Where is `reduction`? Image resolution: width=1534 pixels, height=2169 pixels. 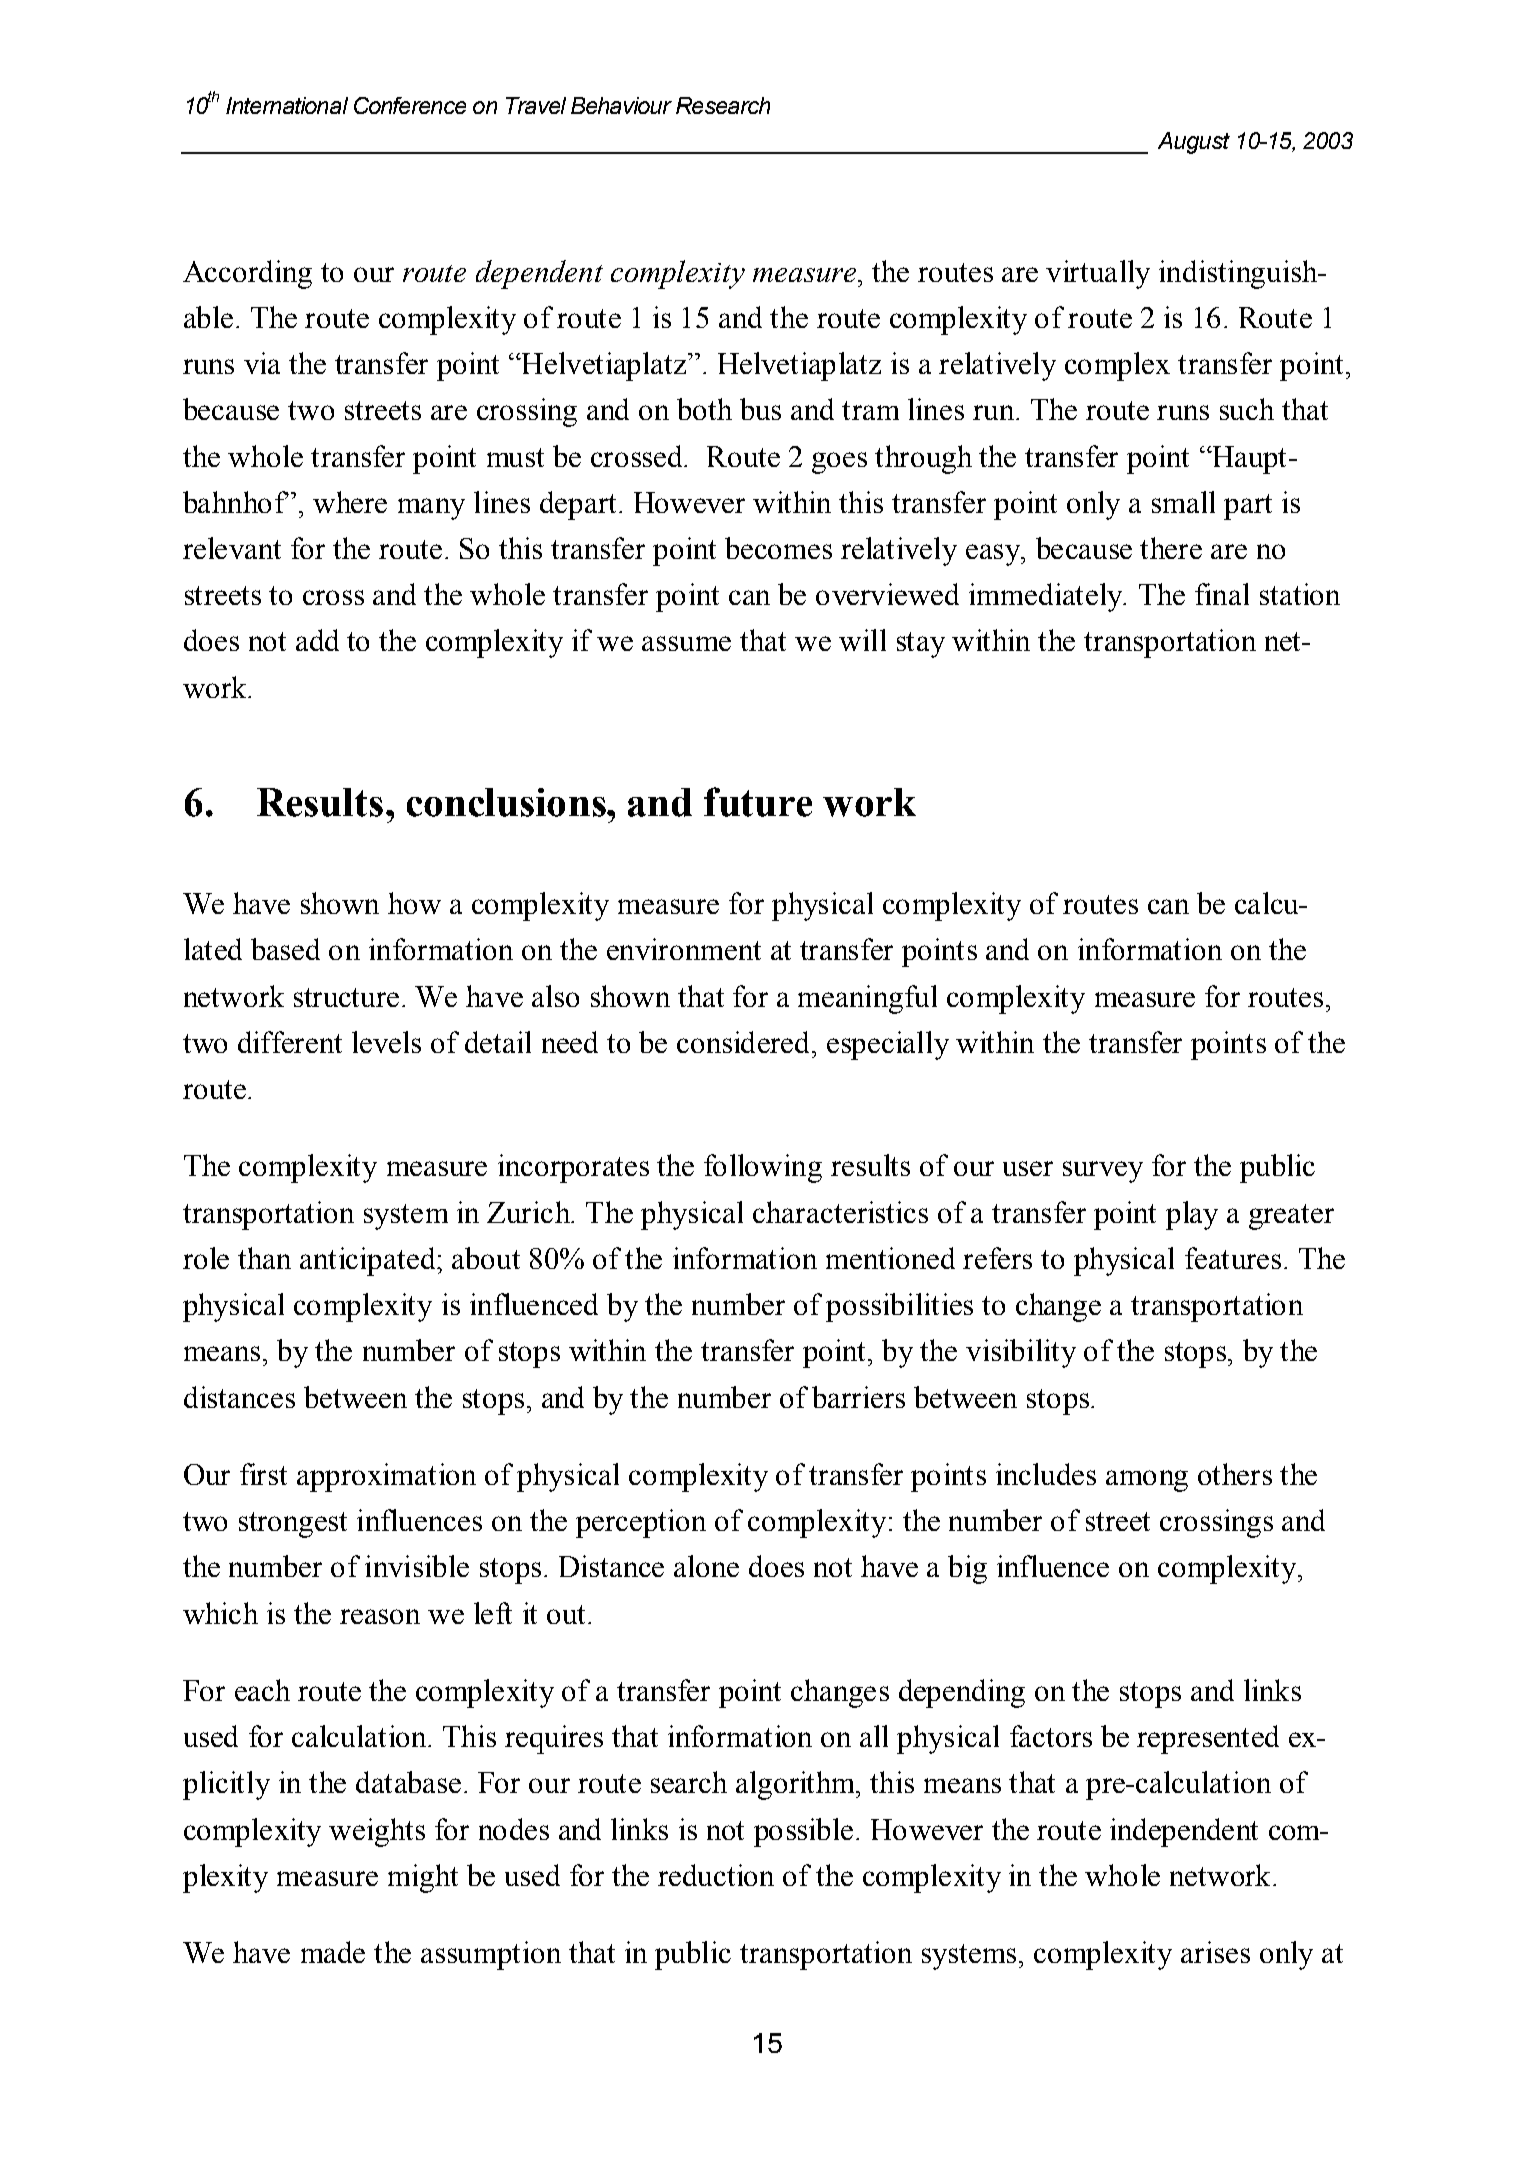
reduction is located at coordinates (716, 1875).
